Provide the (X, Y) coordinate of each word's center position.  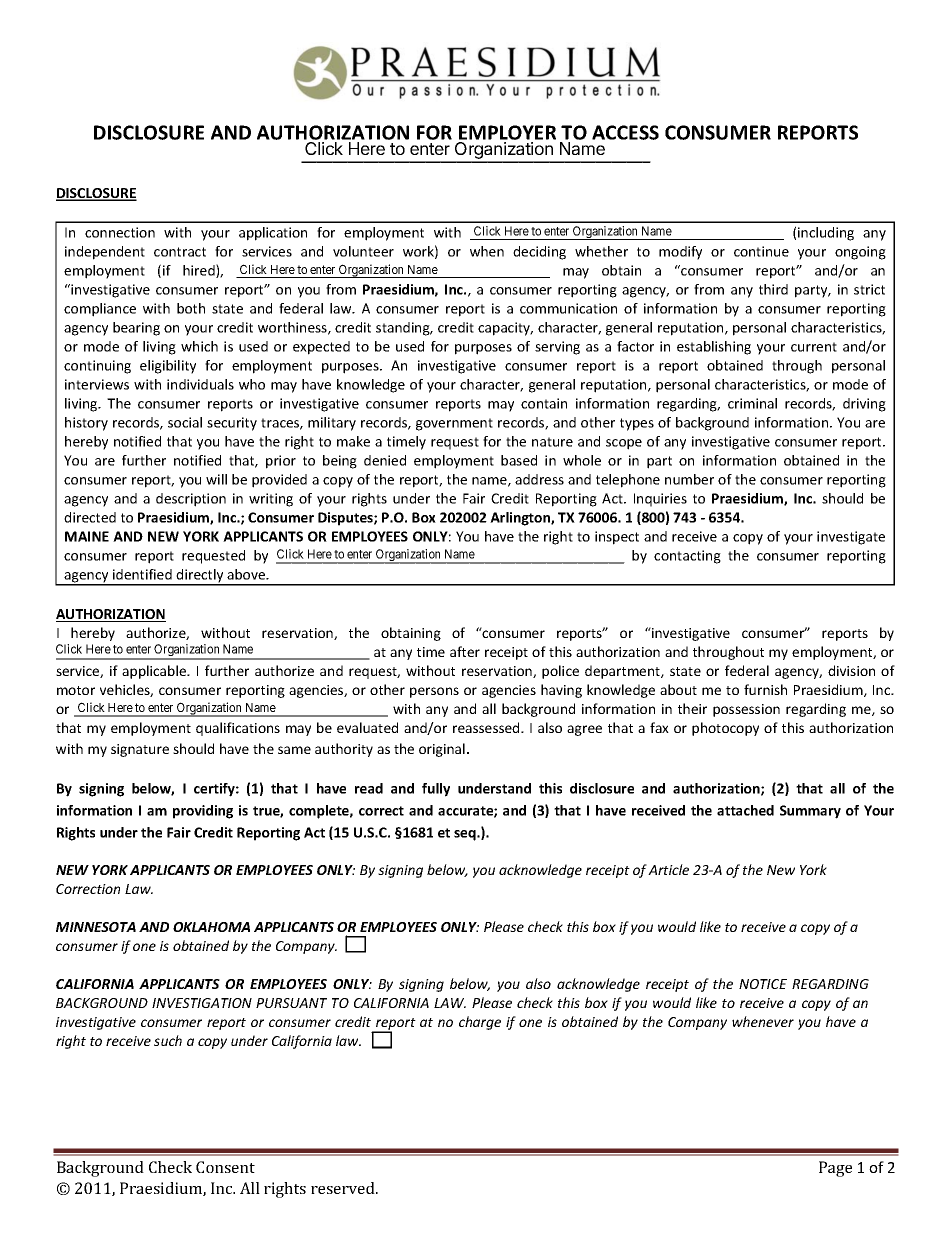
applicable (155, 672)
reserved (344, 1188)
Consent (225, 1167)
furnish (765, 689)
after (465, 651)
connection (120, 232)
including (826, 234)
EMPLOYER (507, 132)
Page (835, 1169)
